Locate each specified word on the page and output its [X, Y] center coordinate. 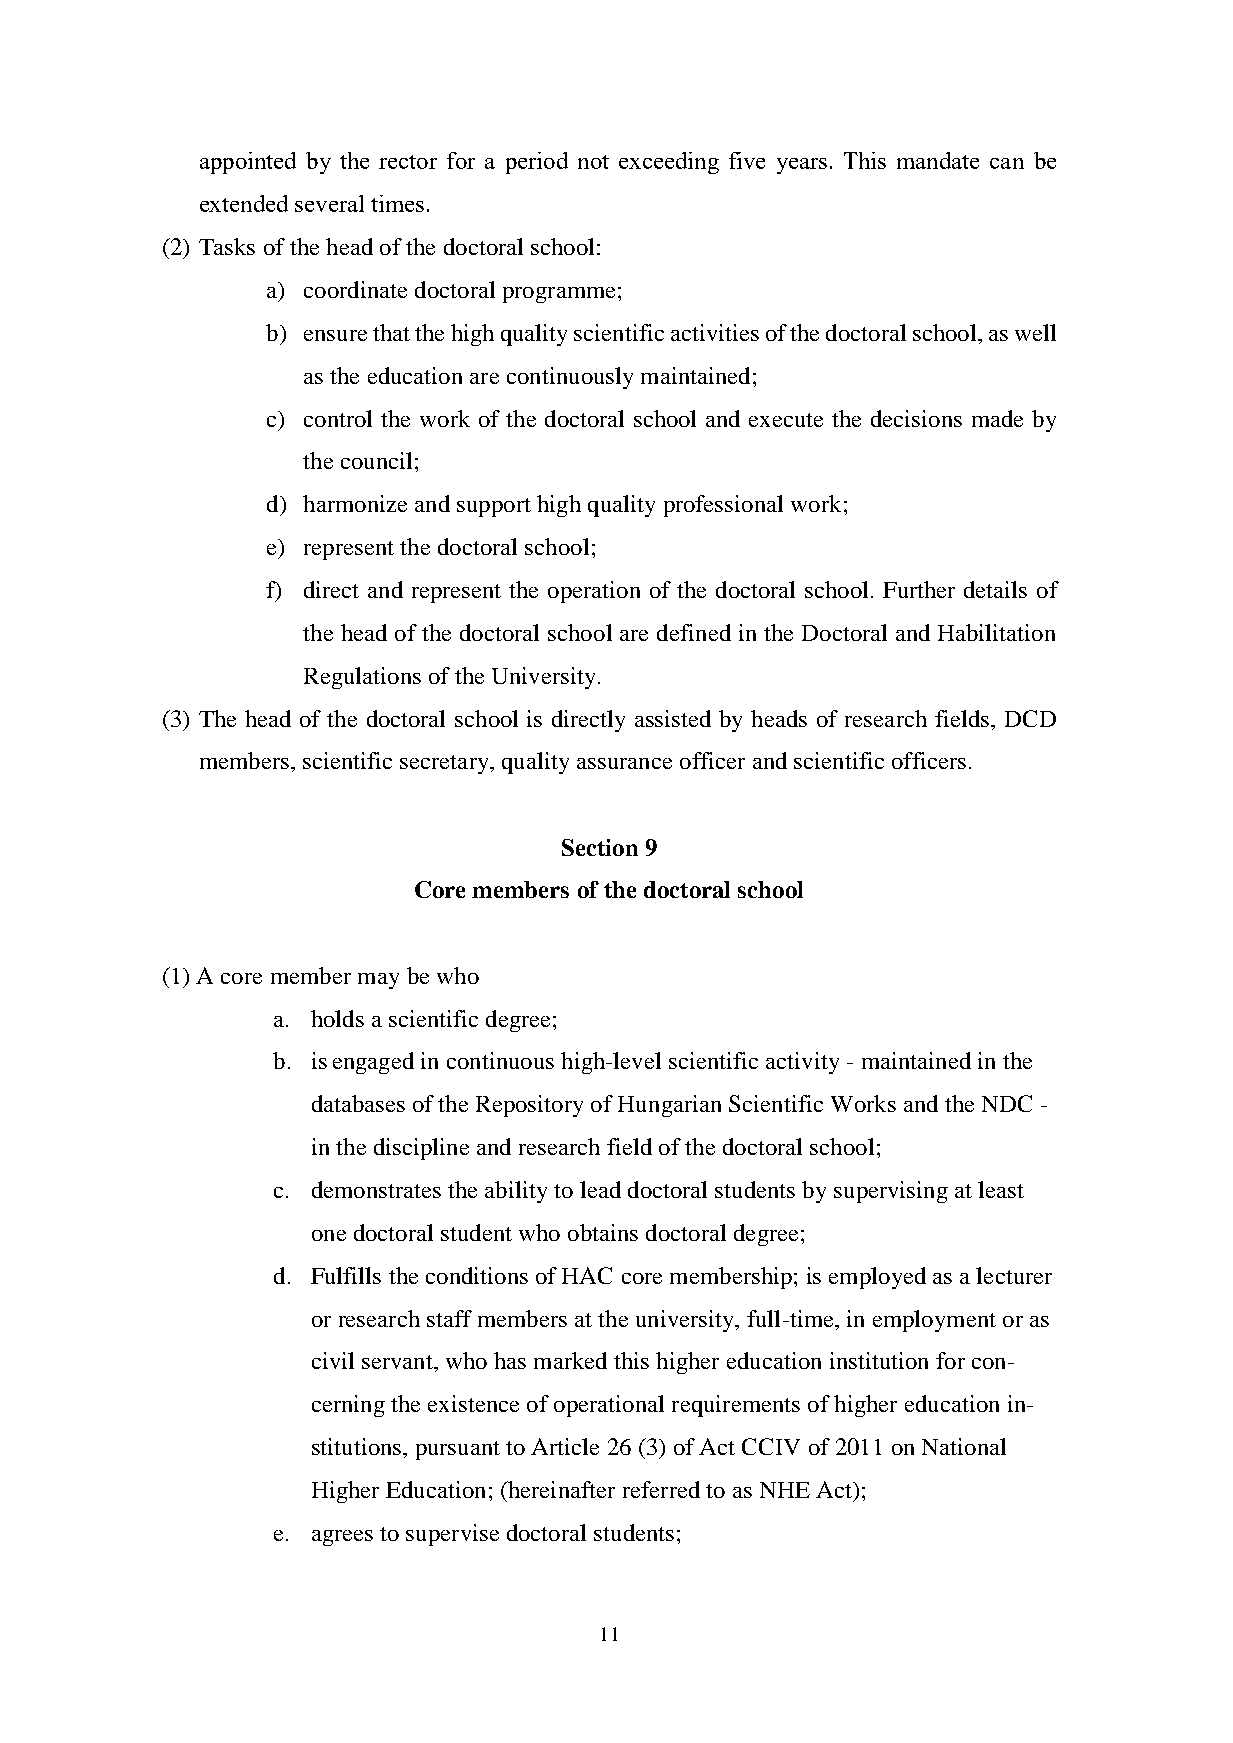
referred [661, 1489]
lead [600, 1189]
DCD [1030, 718]
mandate [938, 160]
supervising [891, 1192]
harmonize [355, 503]
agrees [342, 1538]
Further [919, 589]
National [964, 1446]
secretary [445, 764]
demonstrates [376, 1189]
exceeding [669, 163]
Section [600, 847]
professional [723, 506]
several [329, 203]
